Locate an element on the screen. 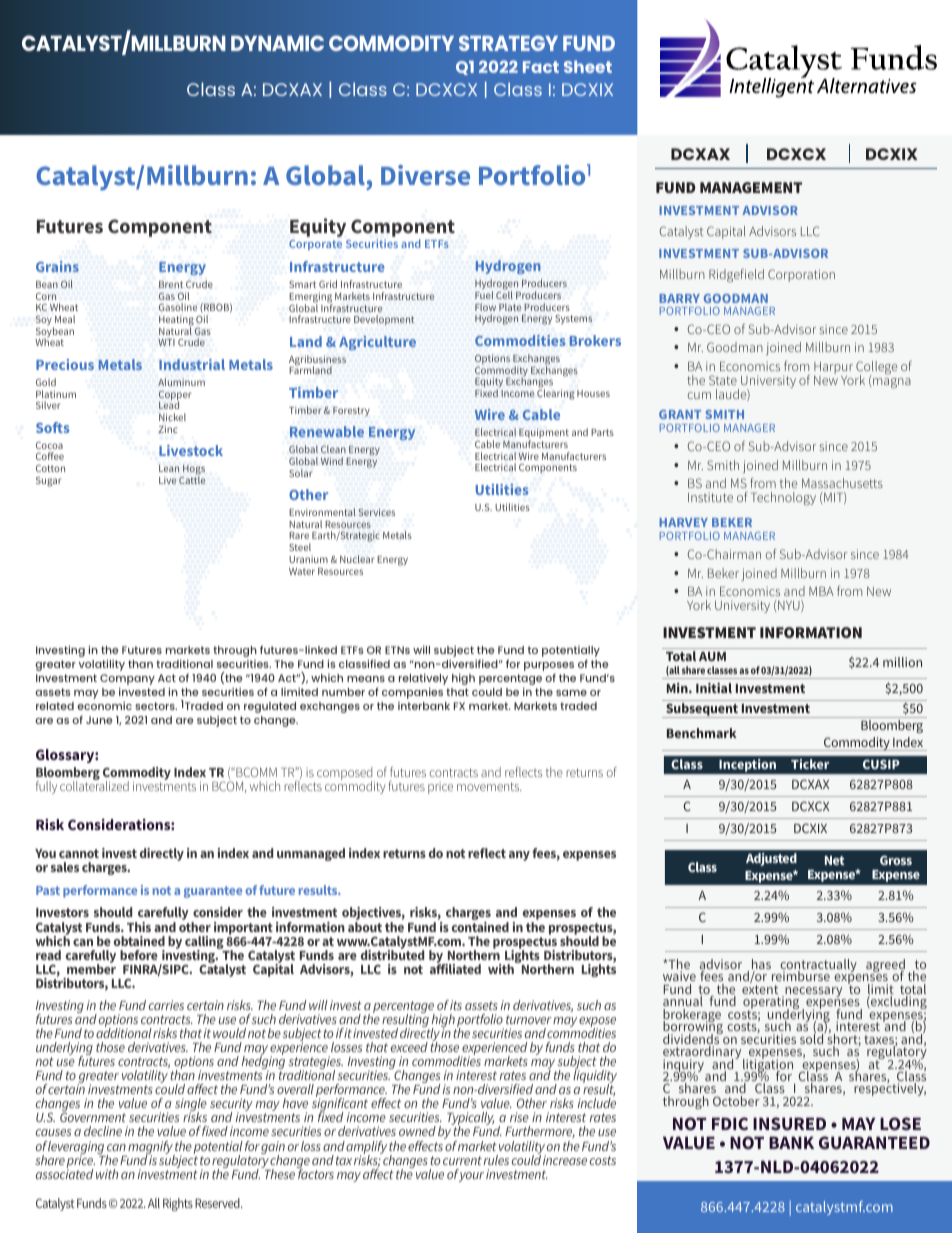  current is located at coordinates (462, 1160).
